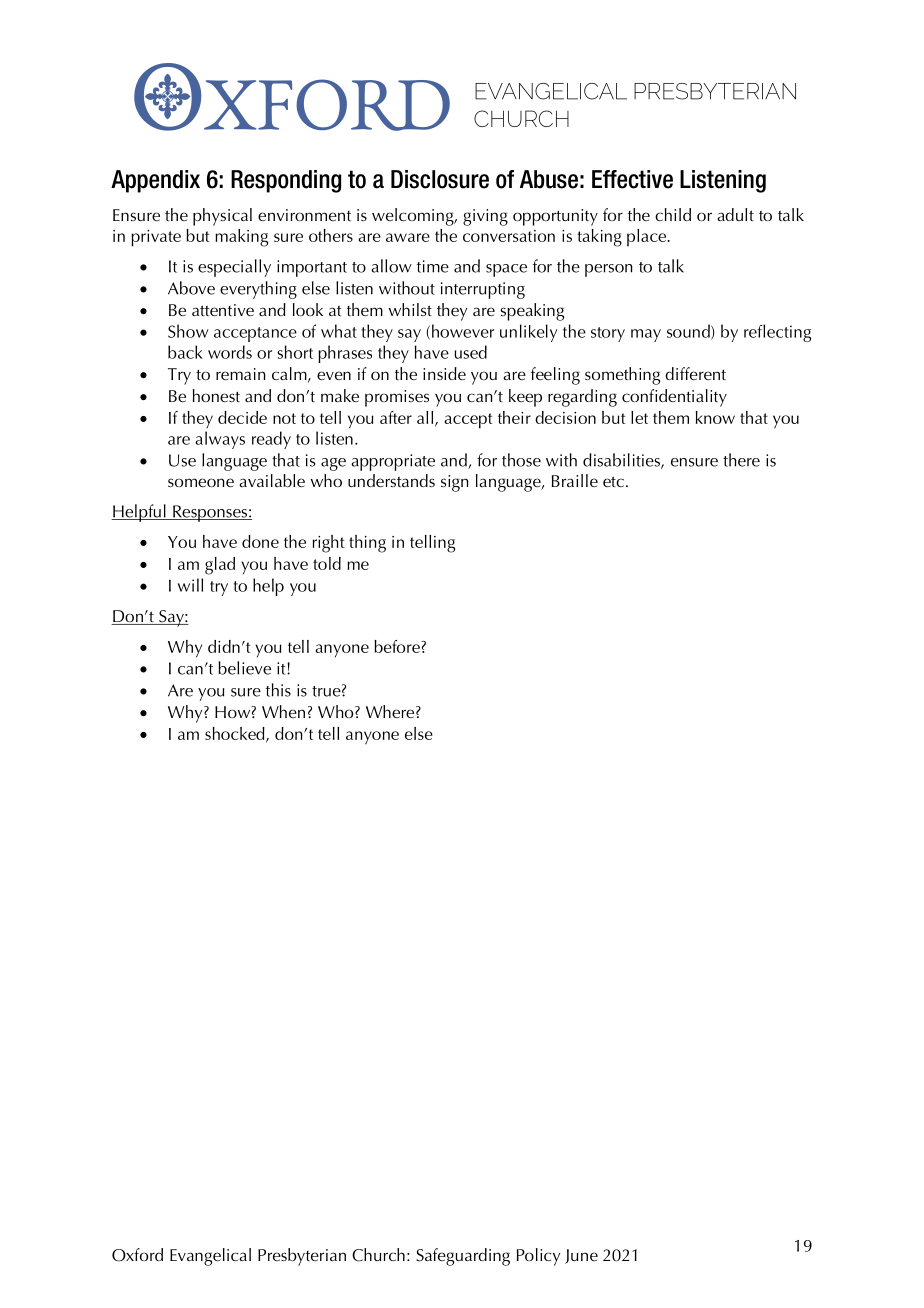  What do you see at coordinates (283, 711) in the screenshot?
I see `When` at bounding box center [283, 711].
